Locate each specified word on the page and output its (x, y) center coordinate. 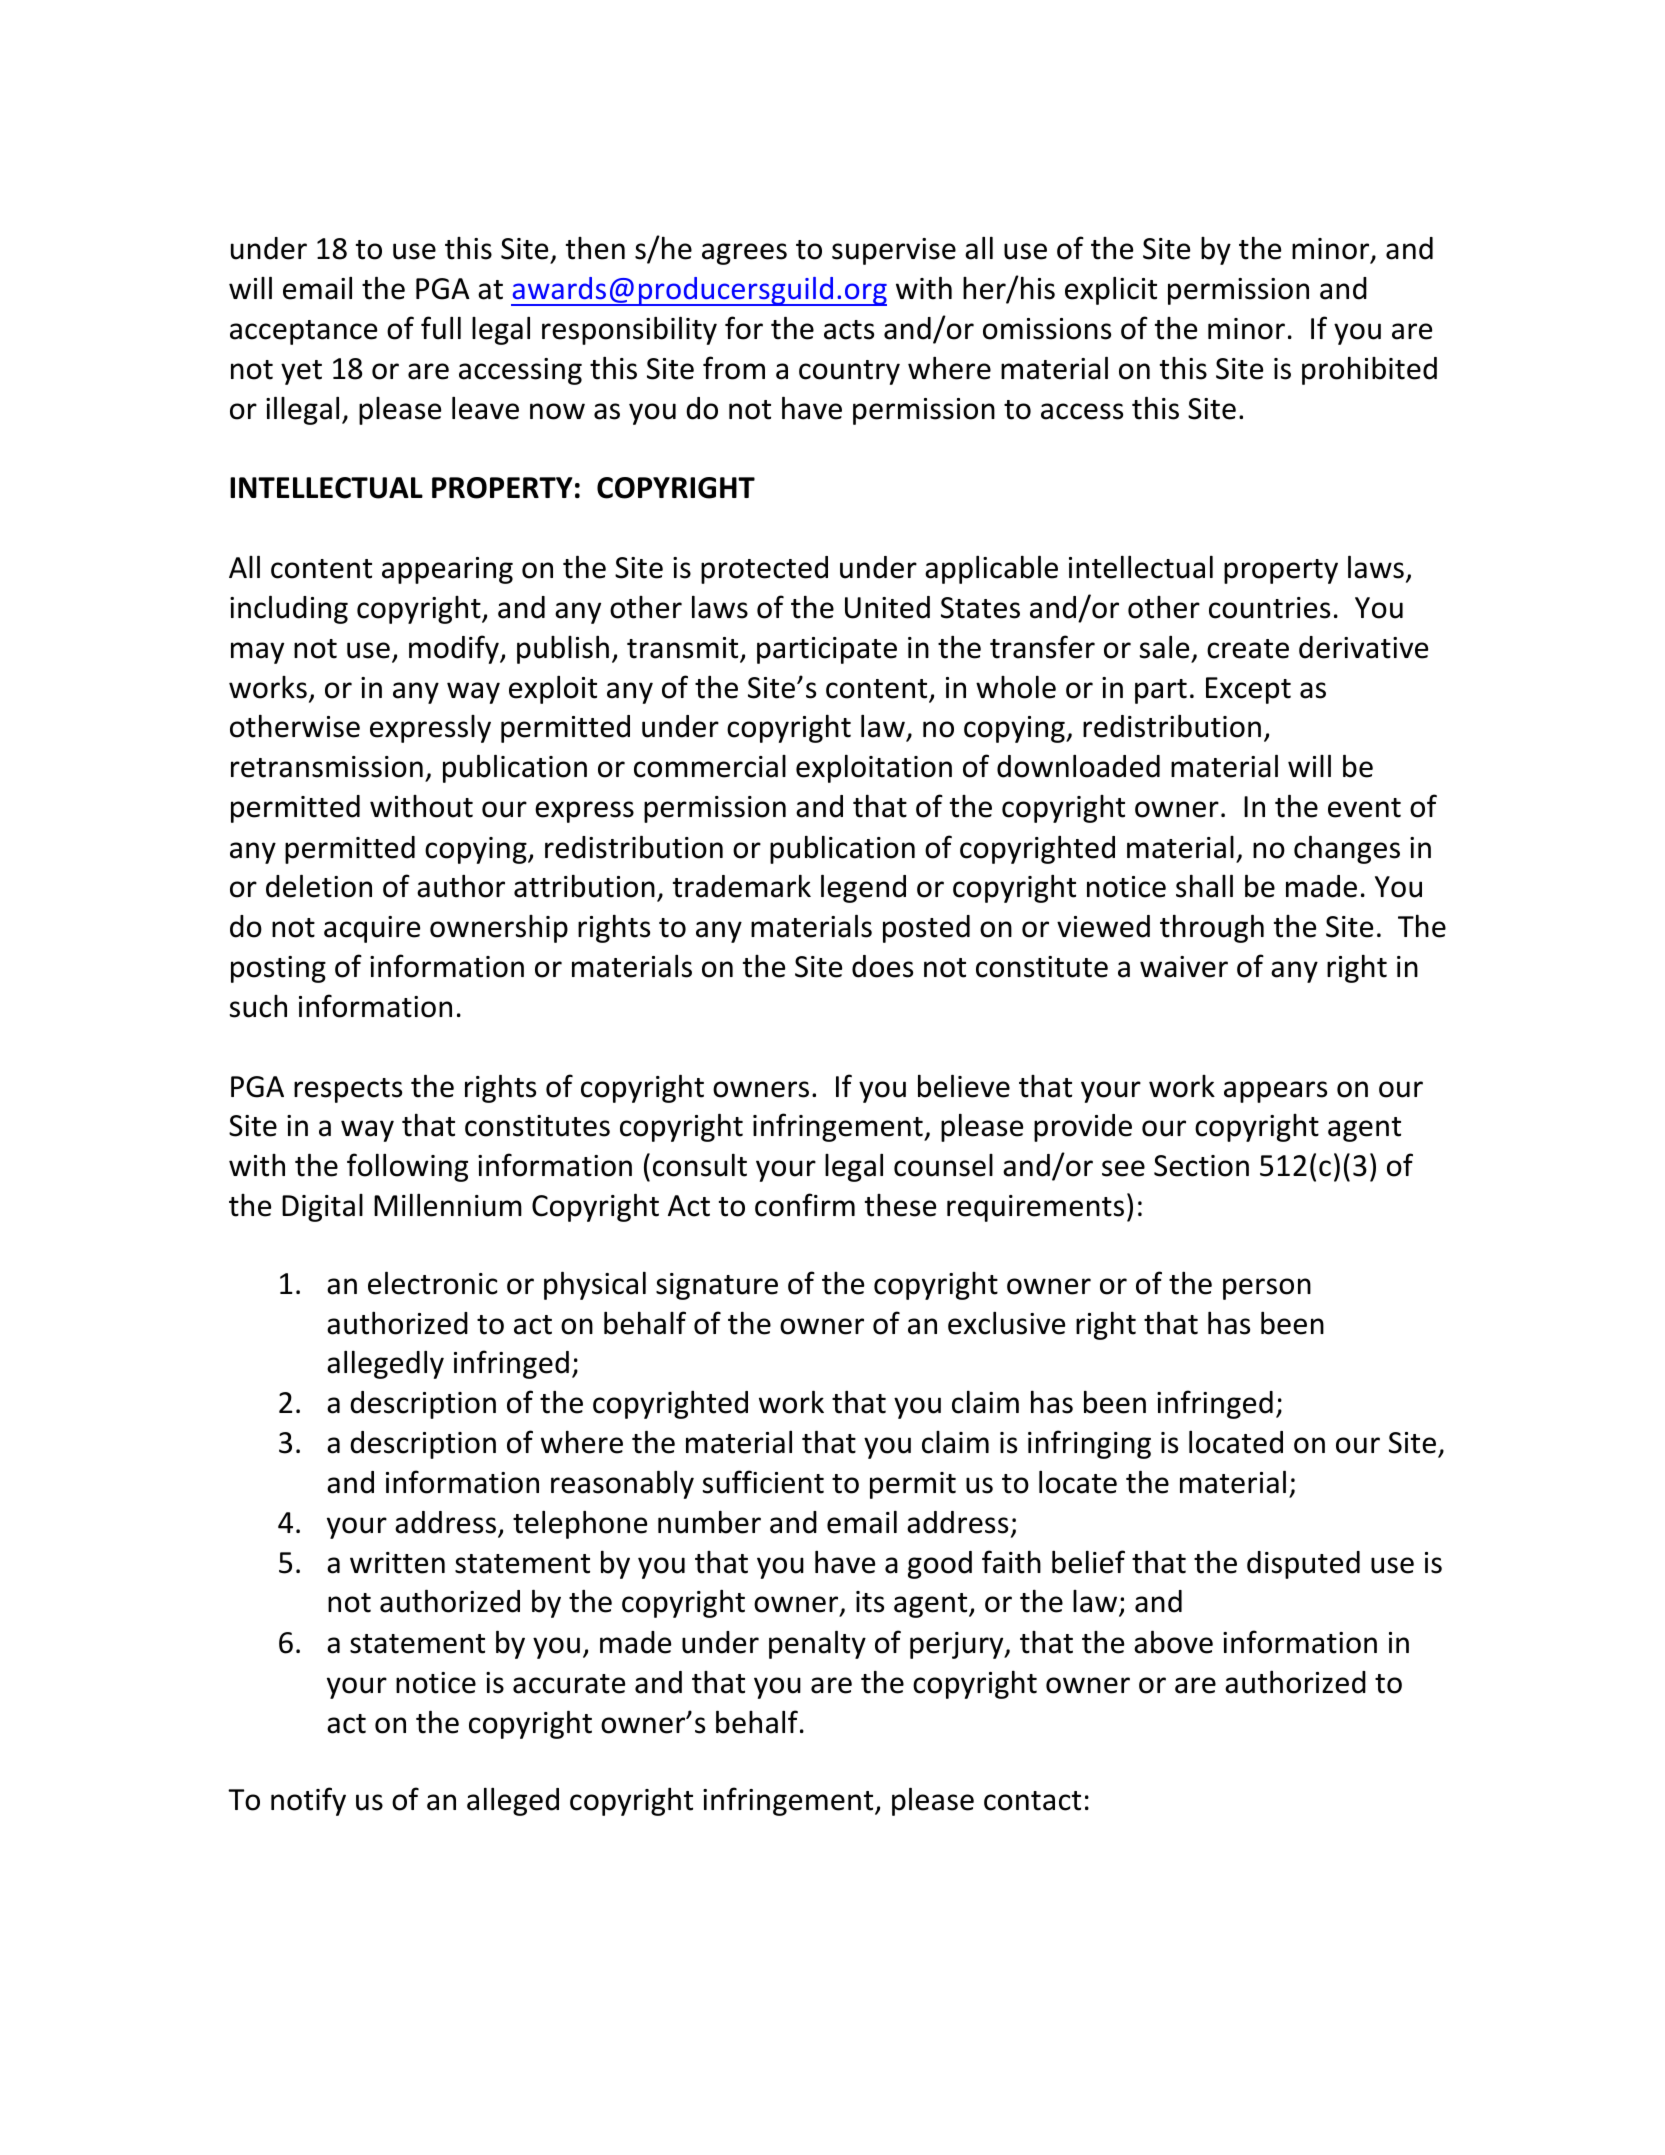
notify (308, 1801)
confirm (805, 1205)
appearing (447, 570)
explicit (1111, 290)
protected (764, 570)
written (397, 1563)
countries (1269, 608)
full (441, 328)
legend (863, 888)
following (407, 1167)
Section (1201, 1166)
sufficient (763, 1482)
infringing (1089, 1444)
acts (849, 330)
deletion (319, 886)
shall (1204, 886)
